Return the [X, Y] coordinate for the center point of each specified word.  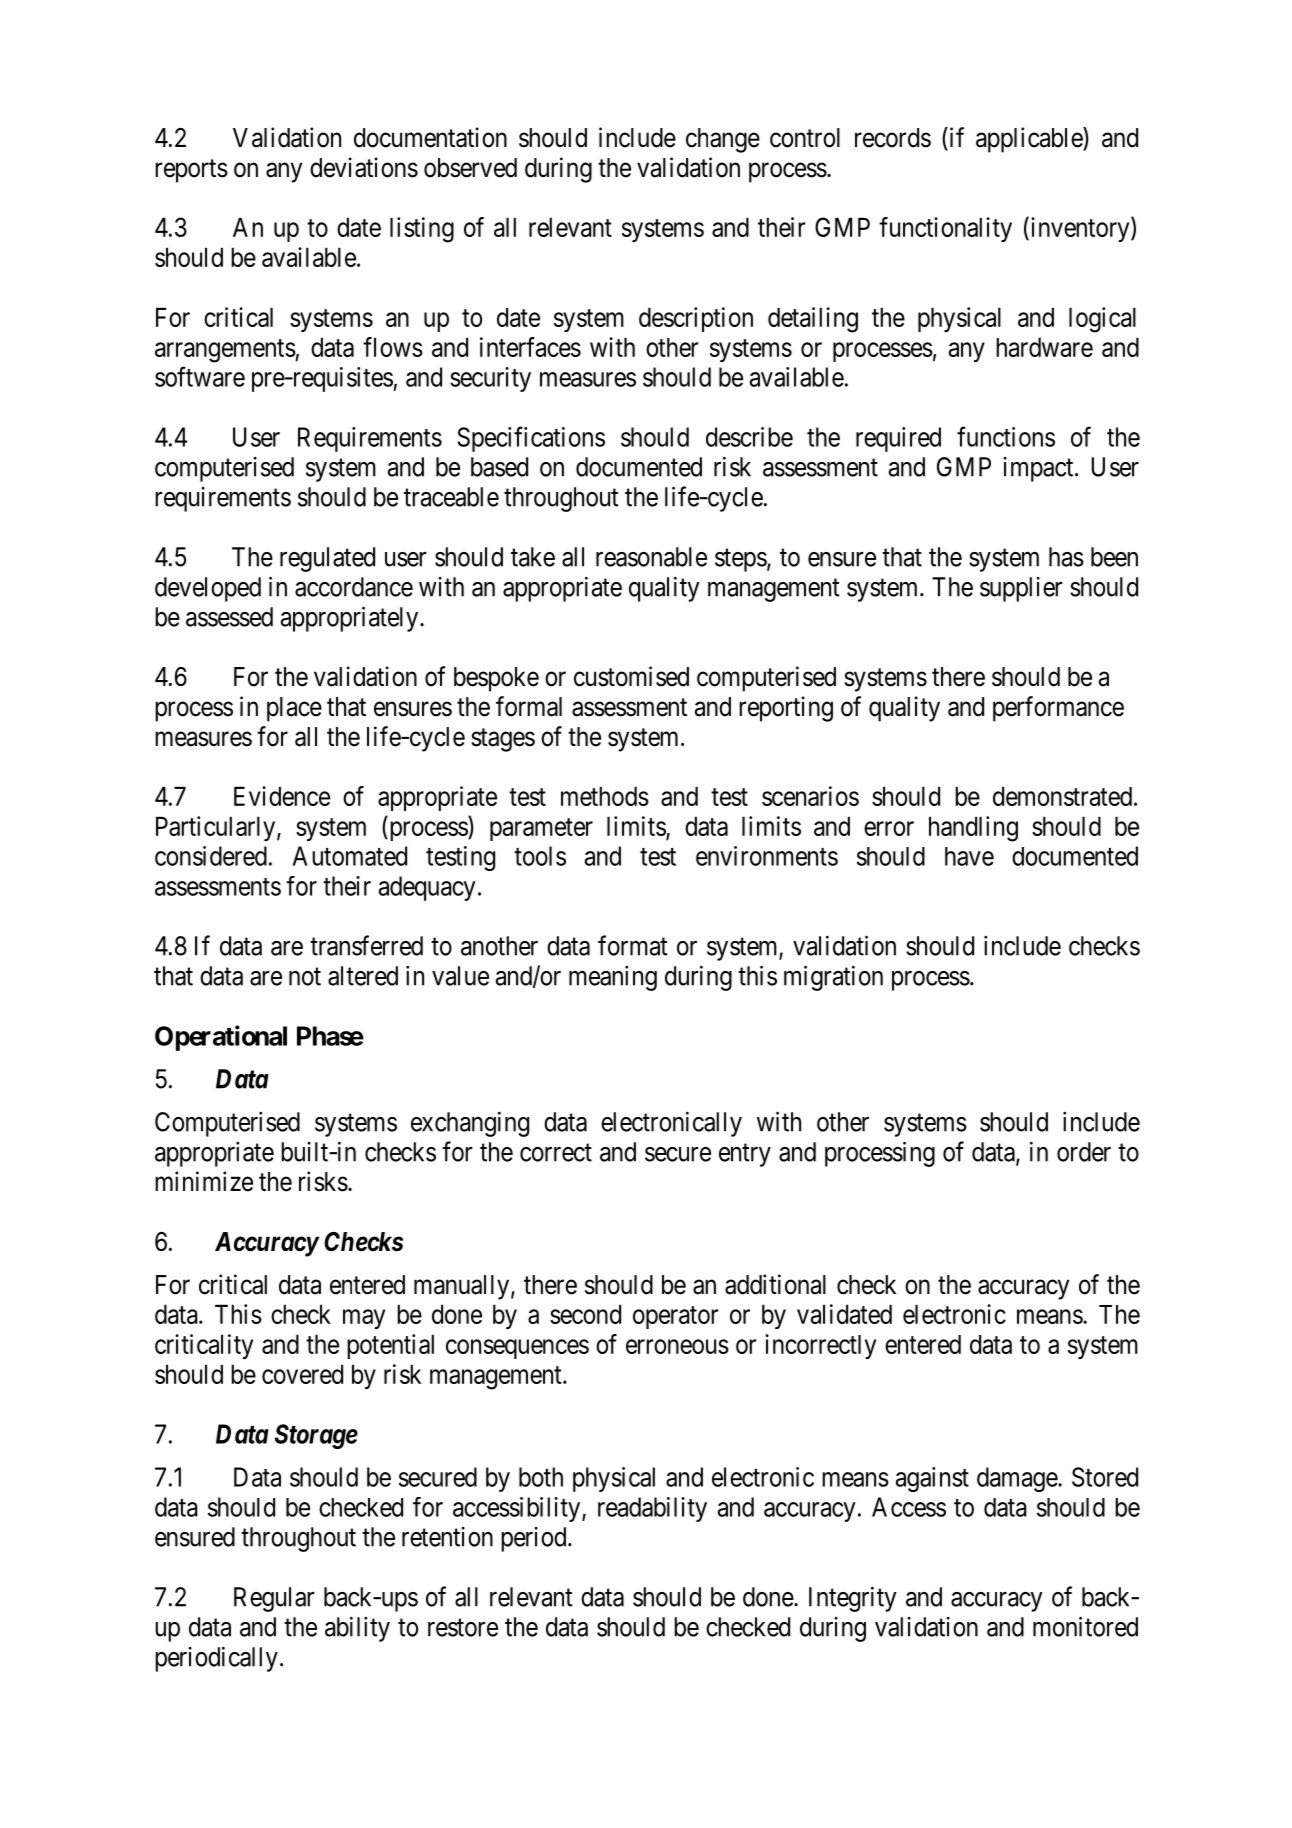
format [633, 945]
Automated [350, 856]
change [723, 140]
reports [191, 171]
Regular [274, 1599]
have [969, 856]
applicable [1030, 140]
